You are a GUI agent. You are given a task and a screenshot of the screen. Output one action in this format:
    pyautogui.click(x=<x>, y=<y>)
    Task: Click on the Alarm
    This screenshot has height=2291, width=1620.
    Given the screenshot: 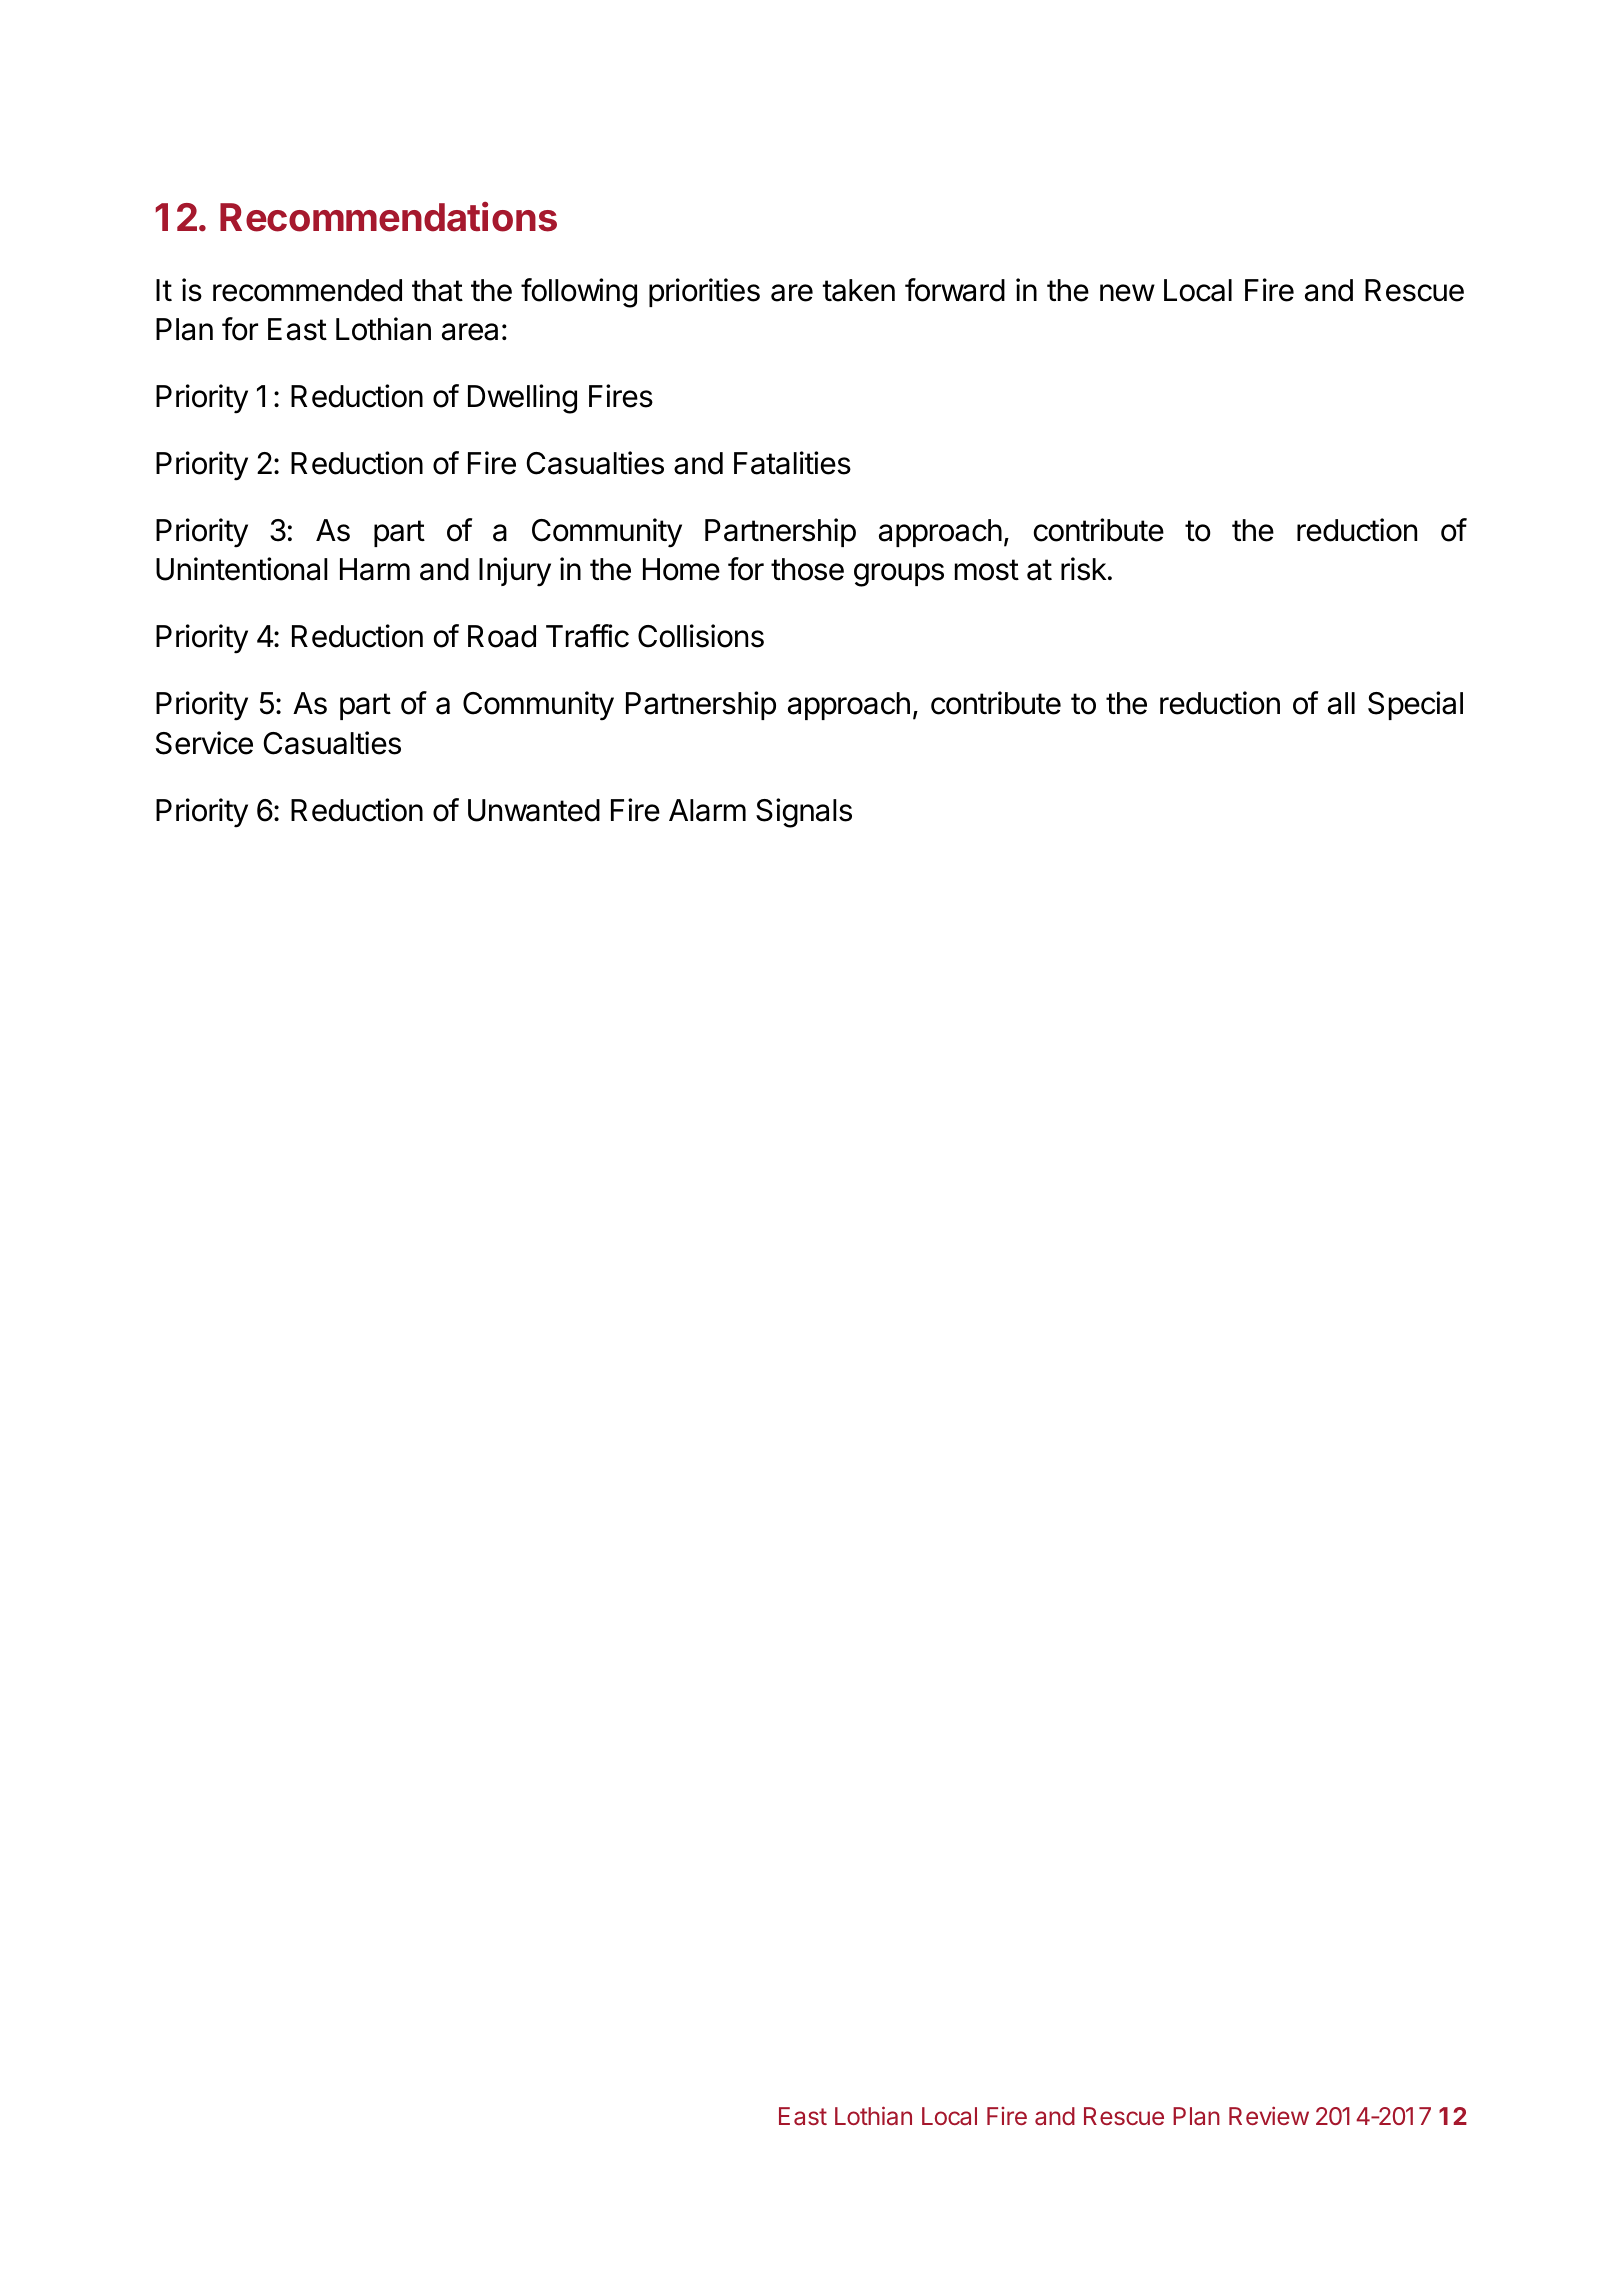 What is the action you would take?
    pyautogui.click(x=707, y=810)
